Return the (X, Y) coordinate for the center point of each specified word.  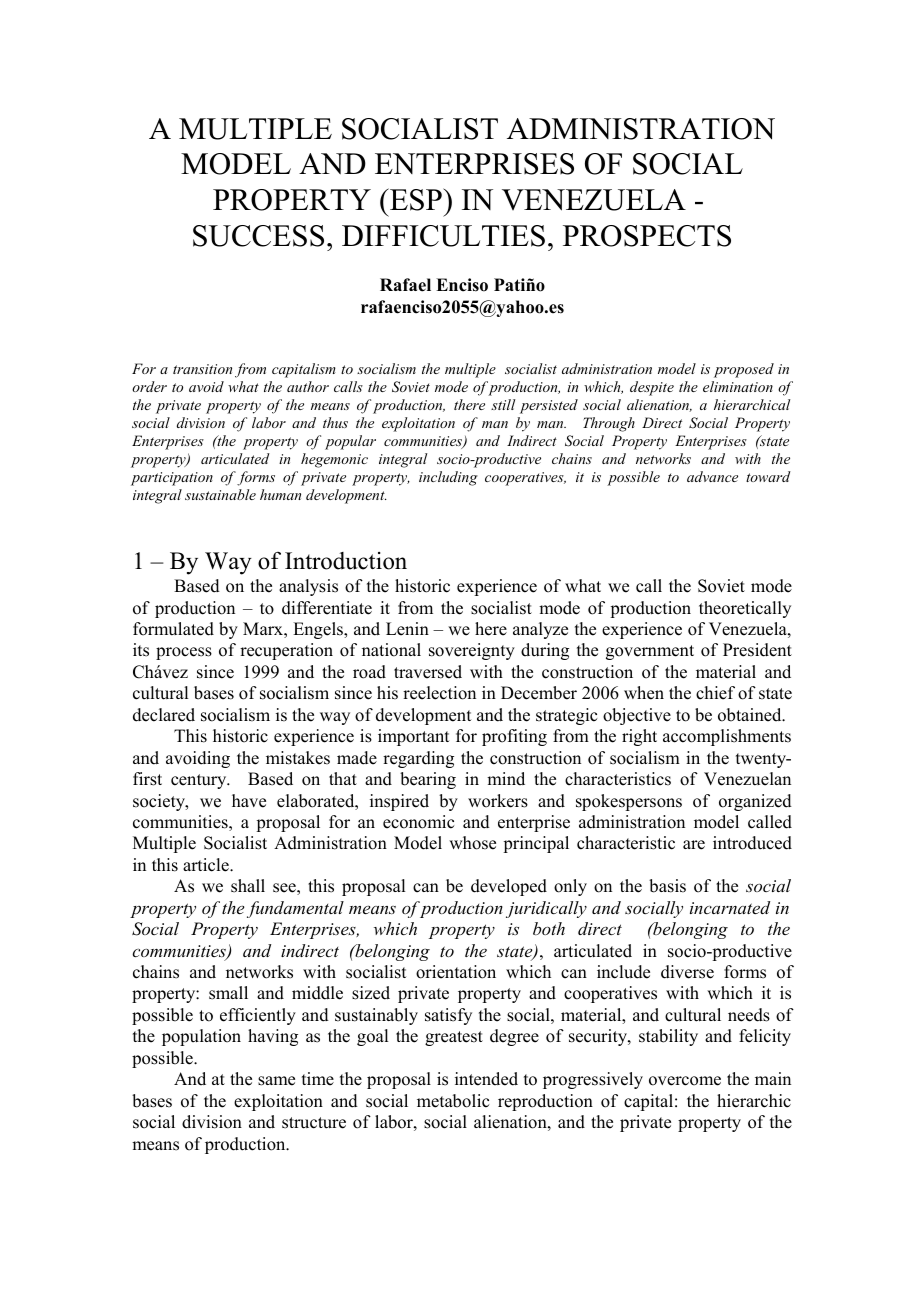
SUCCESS (258, 236)
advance (712, 476)
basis (667, 886)
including (448, 478)
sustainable (220, 494)
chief (715, 693)
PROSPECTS (647, 236)
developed (509, 887)
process (184, 653)
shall (248, 886)
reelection (439, 693)
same (276, 1081)
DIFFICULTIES (443, 236)
